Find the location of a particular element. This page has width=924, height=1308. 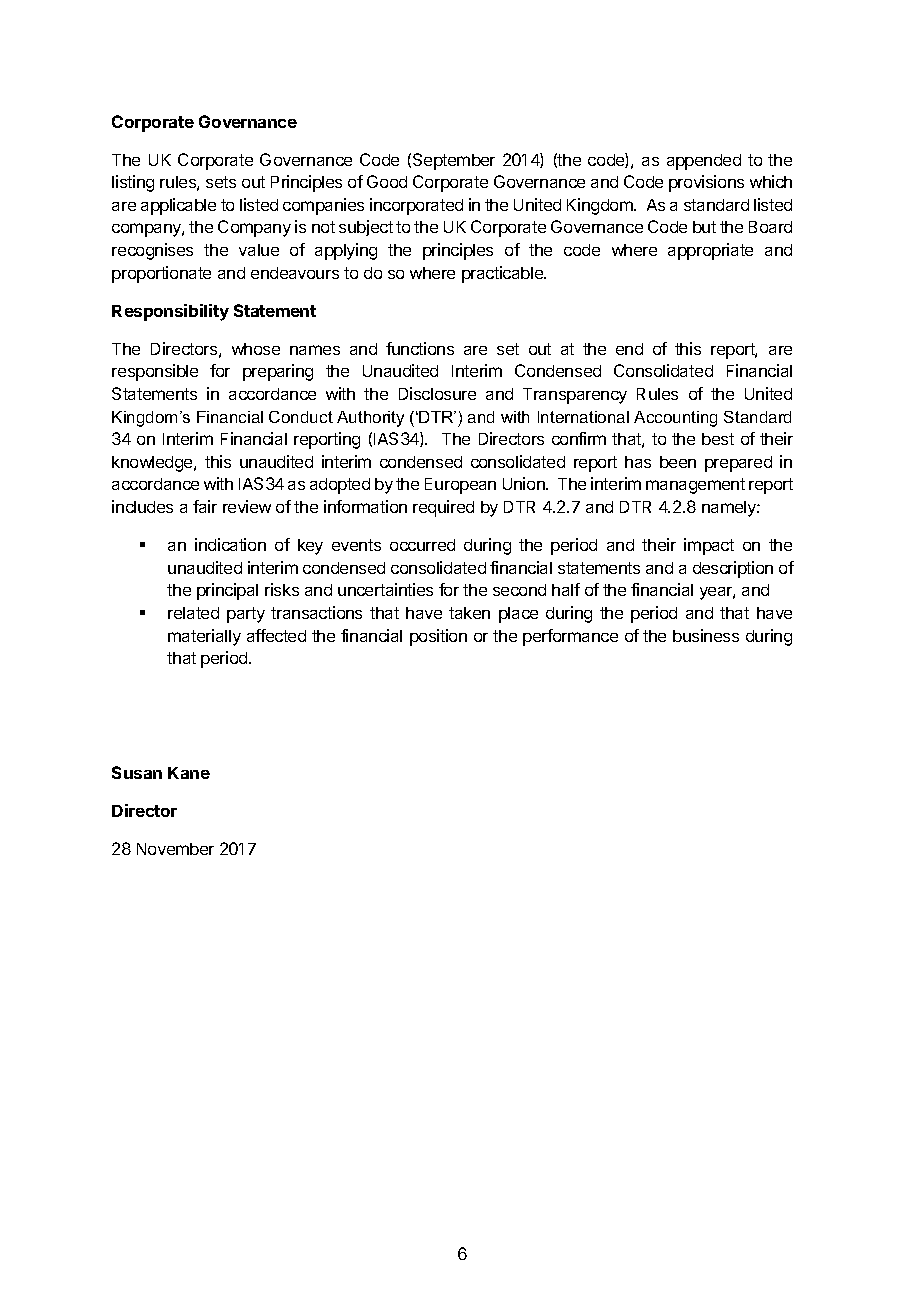

taken is located at coordinates (469, 613).
